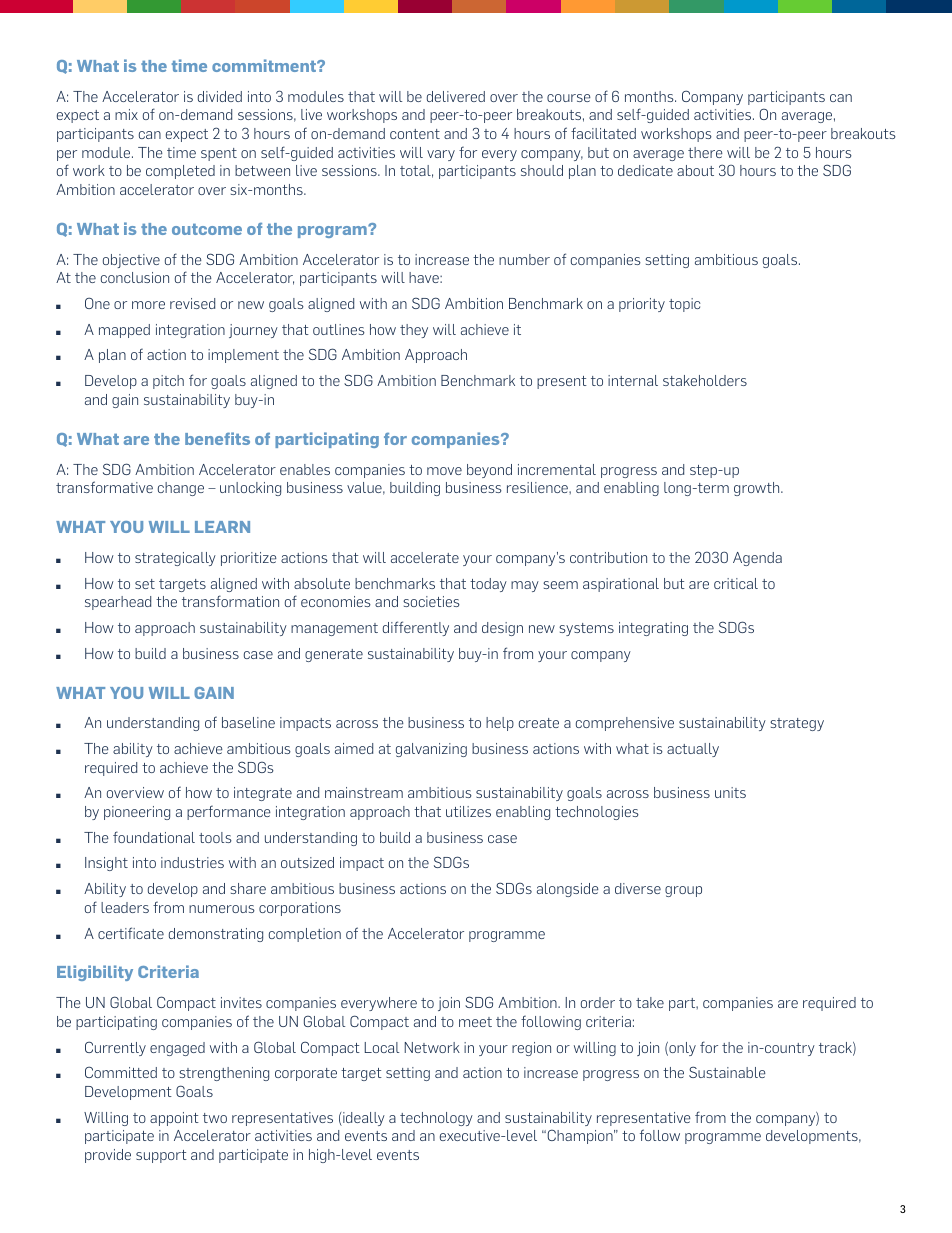 The width and height of the image is (952, 1233). Describe the element at coordinates (219, 154) in the image. I see `spent` at that location.
